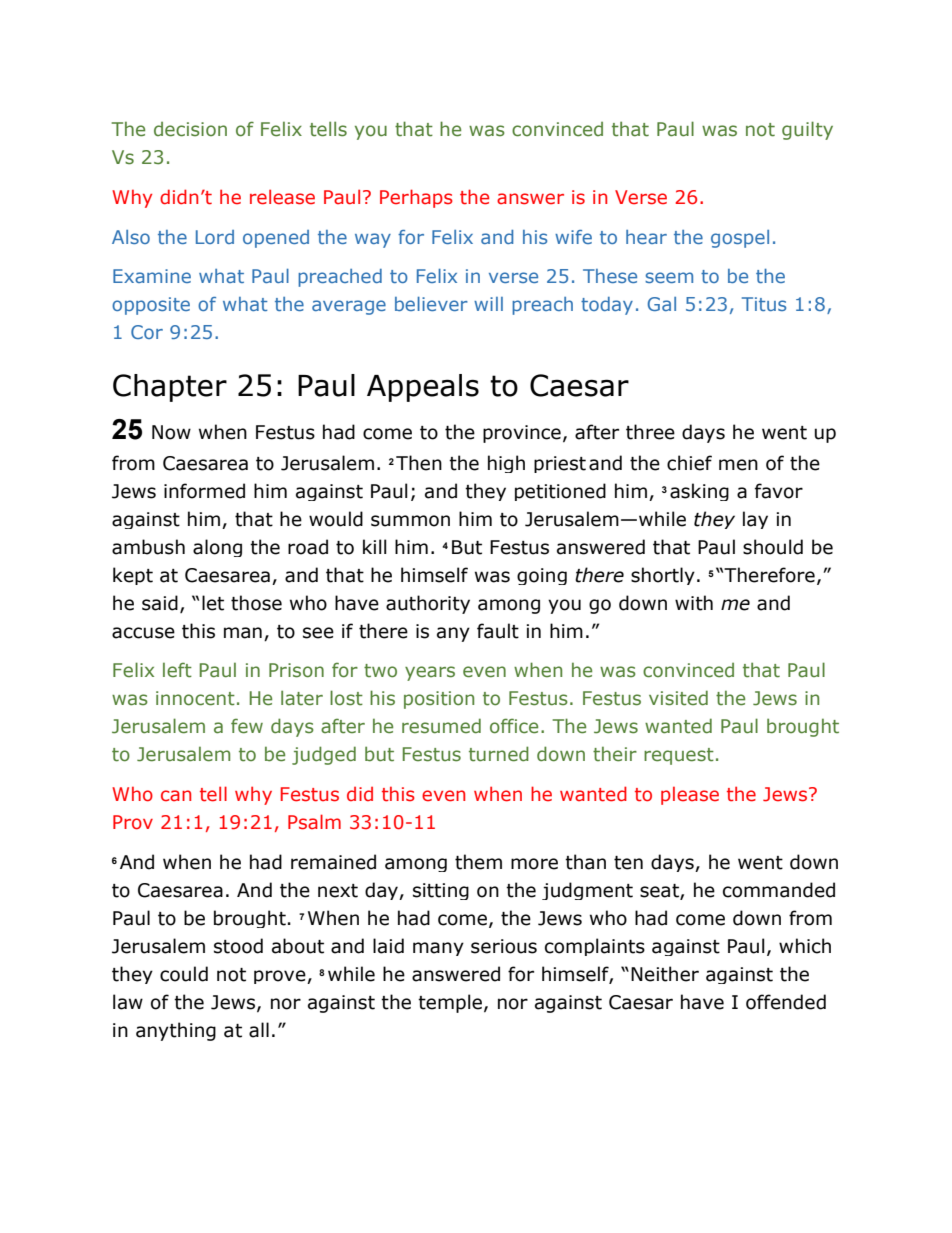 The height and width of the screenshot is (1233, 952). I want to click on asking, so click(699, 492).
